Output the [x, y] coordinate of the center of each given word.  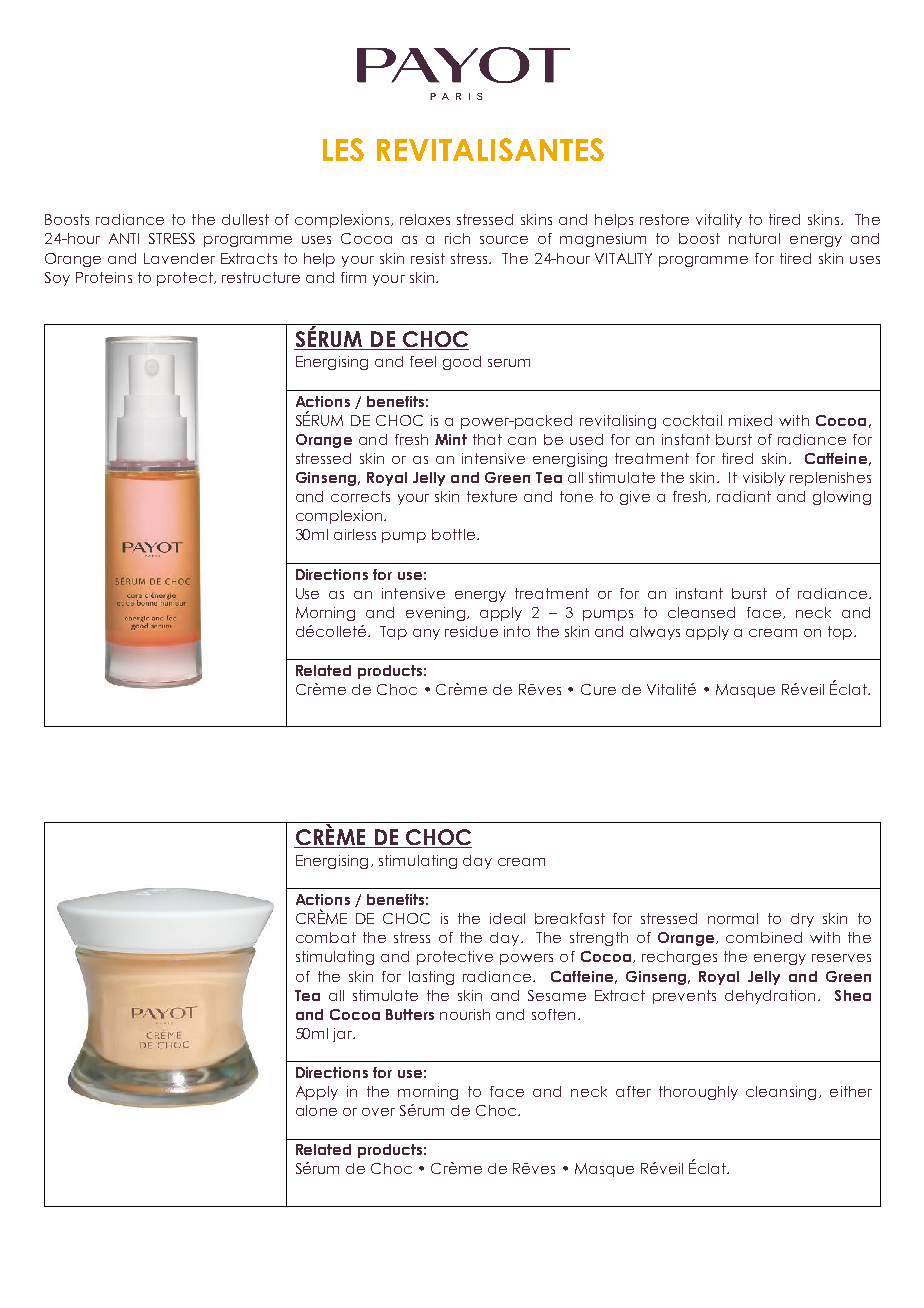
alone [316, 1110]
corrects [360, 496]
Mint [451, 439]
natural [754, 238]
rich [457, 238]
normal [733, 918]
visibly [764, 479]
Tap [393, 633]
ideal [507, 918]
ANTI [124, 238]
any [426, 634]
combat [326, 937]
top [840, 633]
